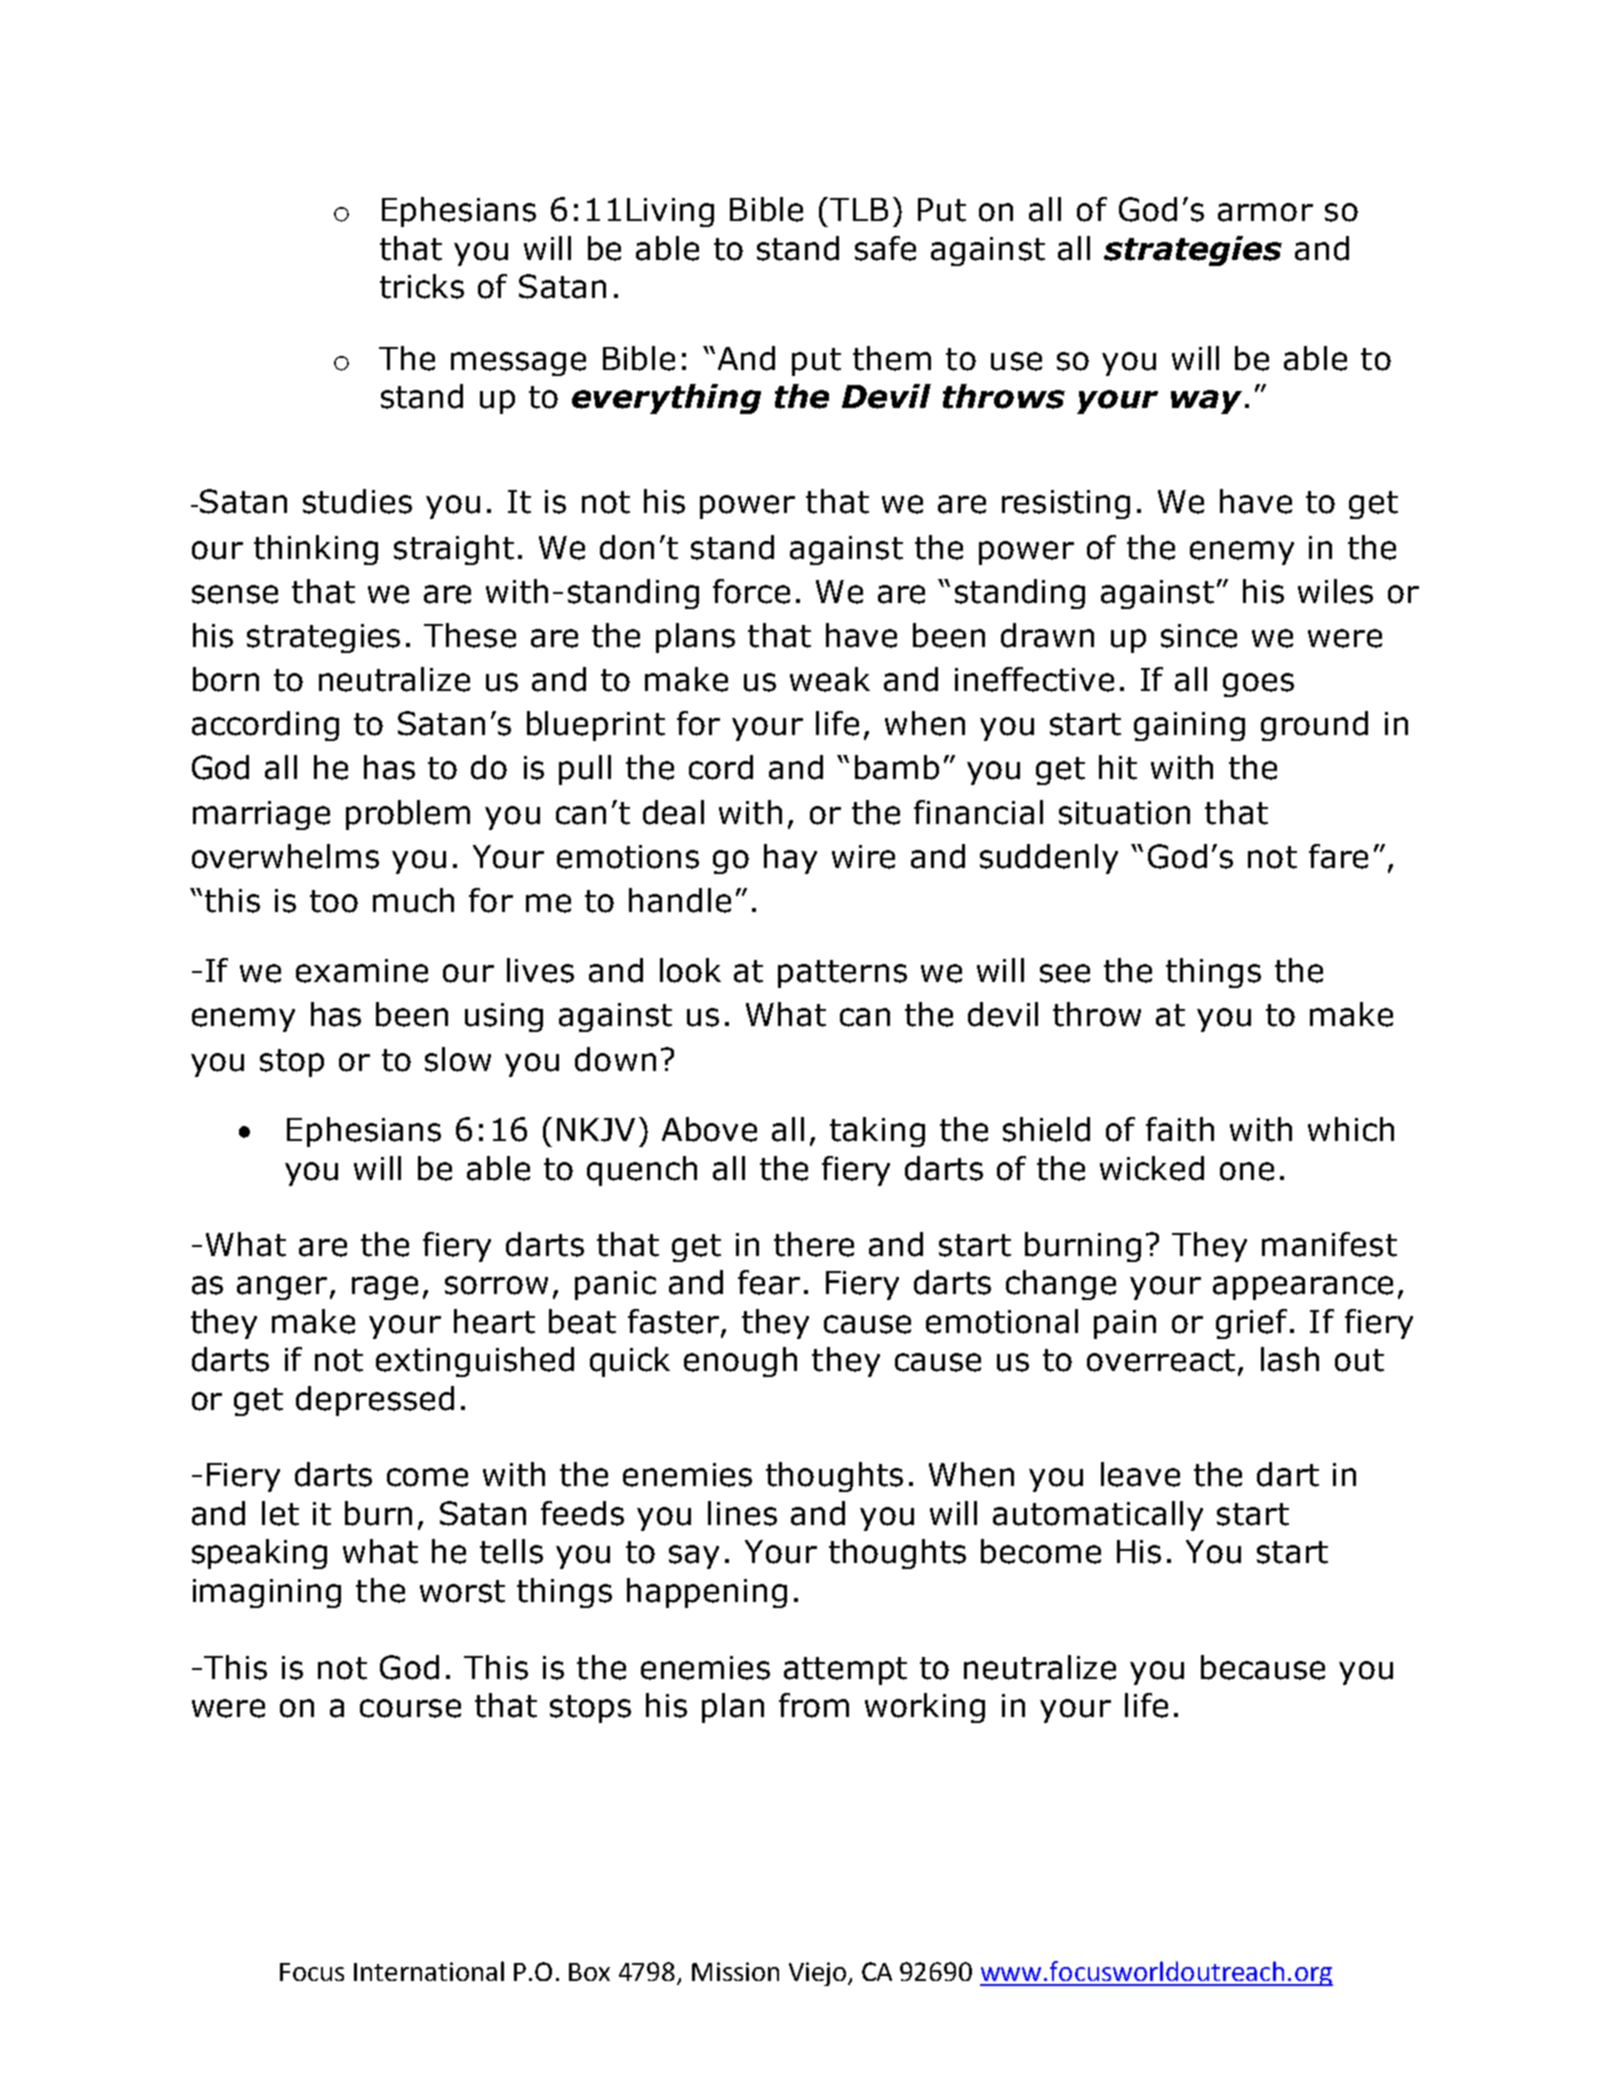 This document has width=1611, height=2084. What do you see at coordinates (422, 286) in the document?
I see `tricks` at bounding box center [422, 286].
